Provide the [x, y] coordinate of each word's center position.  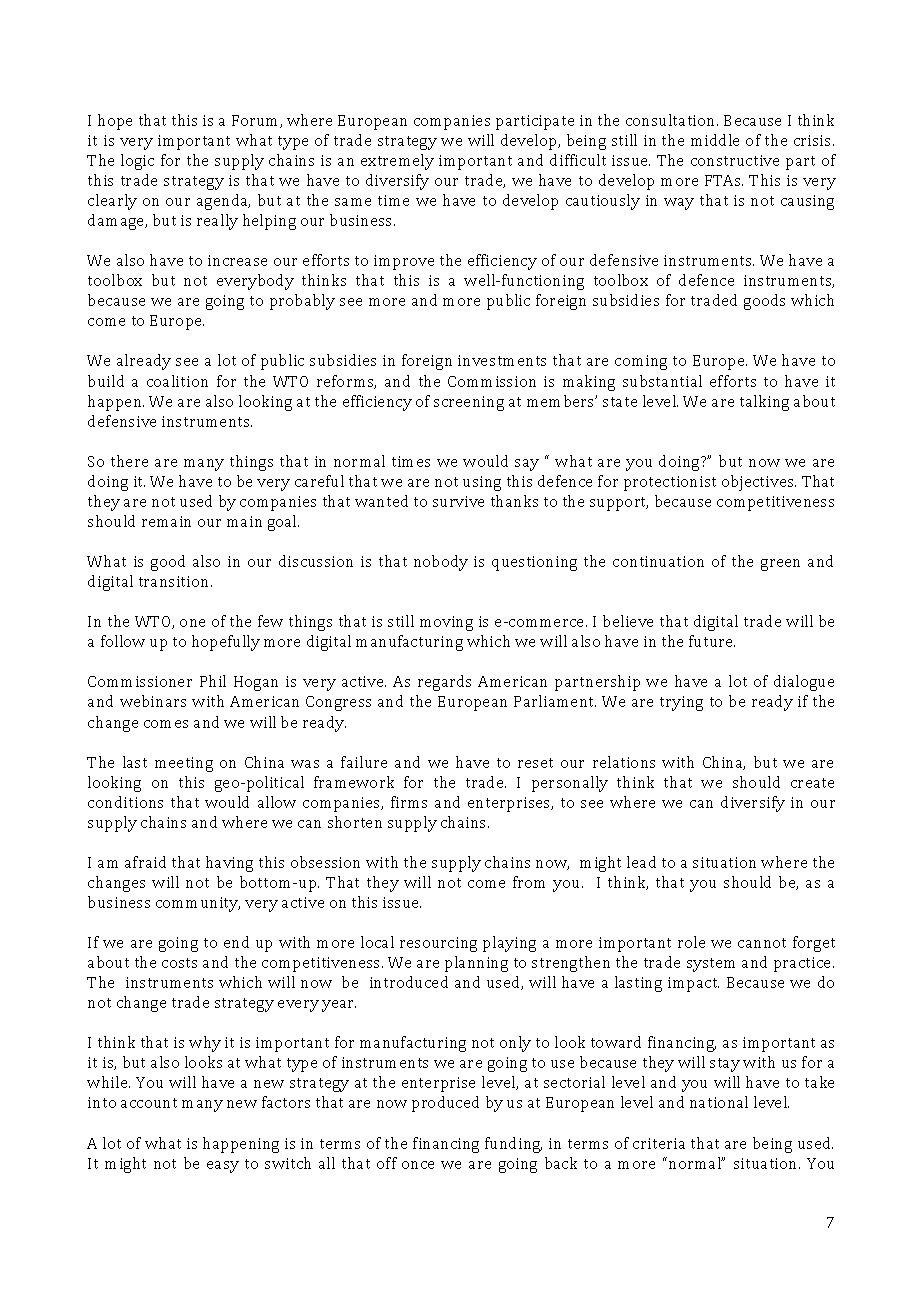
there [129, 461]
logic [137, 162]
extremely [397, 162]
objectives [759, 483]
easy [223, 1167]
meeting [184, 764]
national [719, 1102]
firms [409, 802]
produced [445, 1104]
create [812, 783]
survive [458, 501]
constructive [735, 160]
